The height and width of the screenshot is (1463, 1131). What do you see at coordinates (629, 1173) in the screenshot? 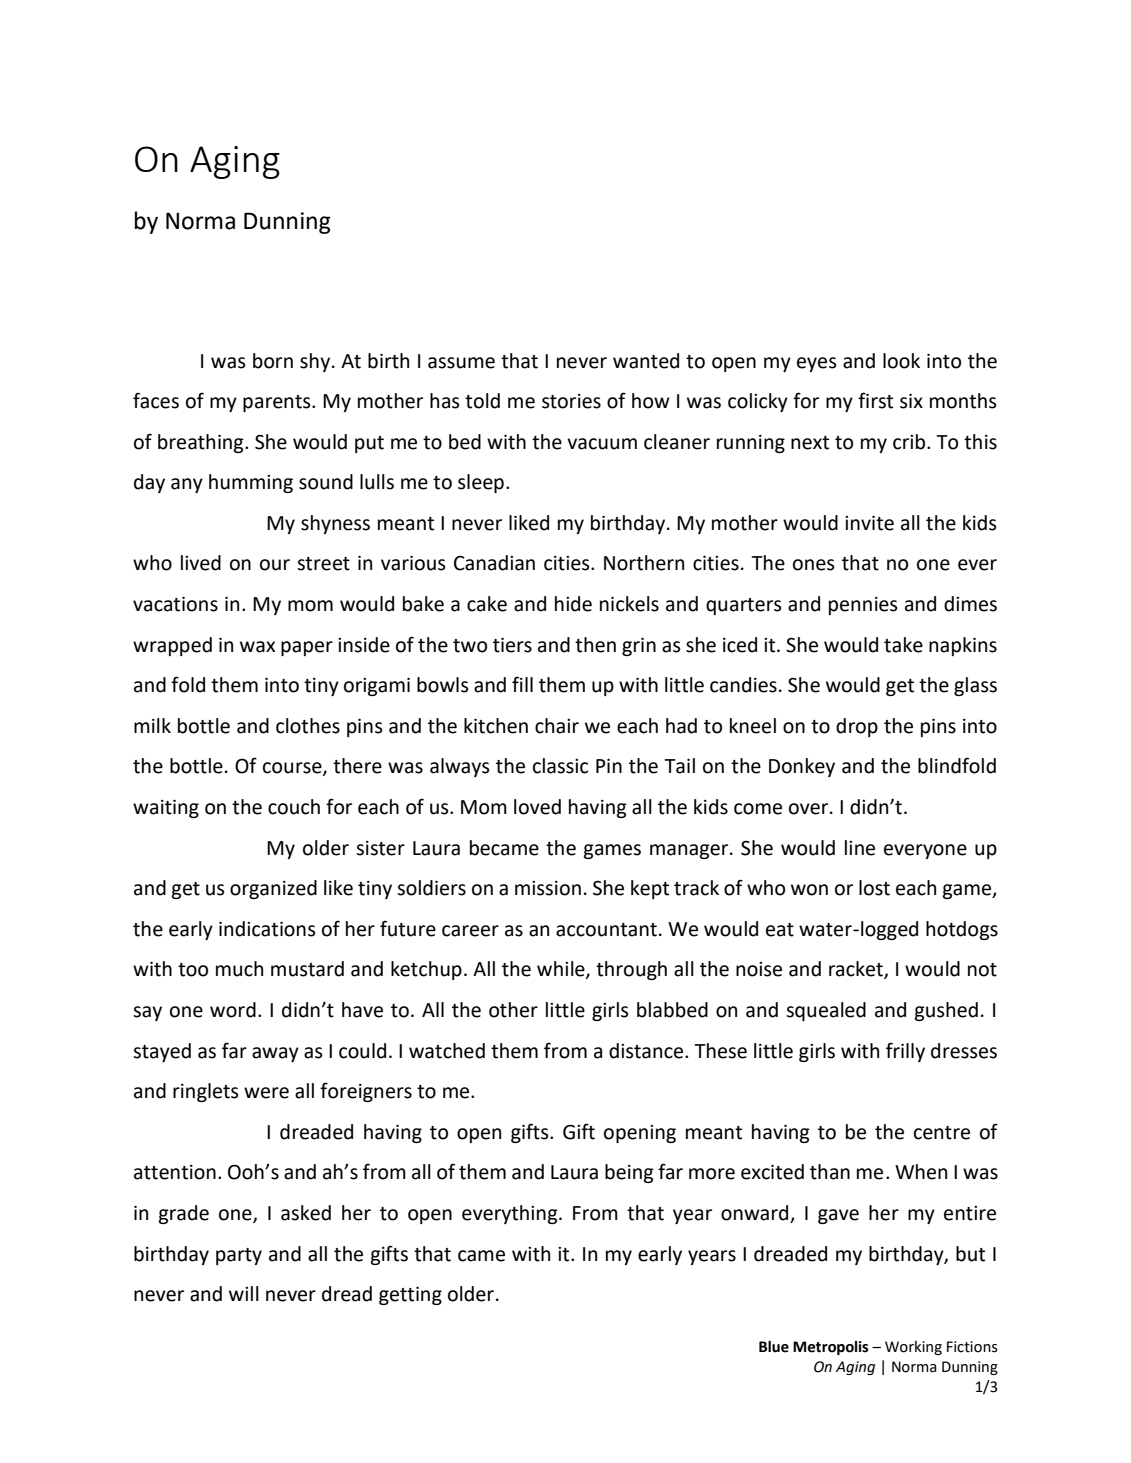
I see `being` at bounding box center [629, 1173].
